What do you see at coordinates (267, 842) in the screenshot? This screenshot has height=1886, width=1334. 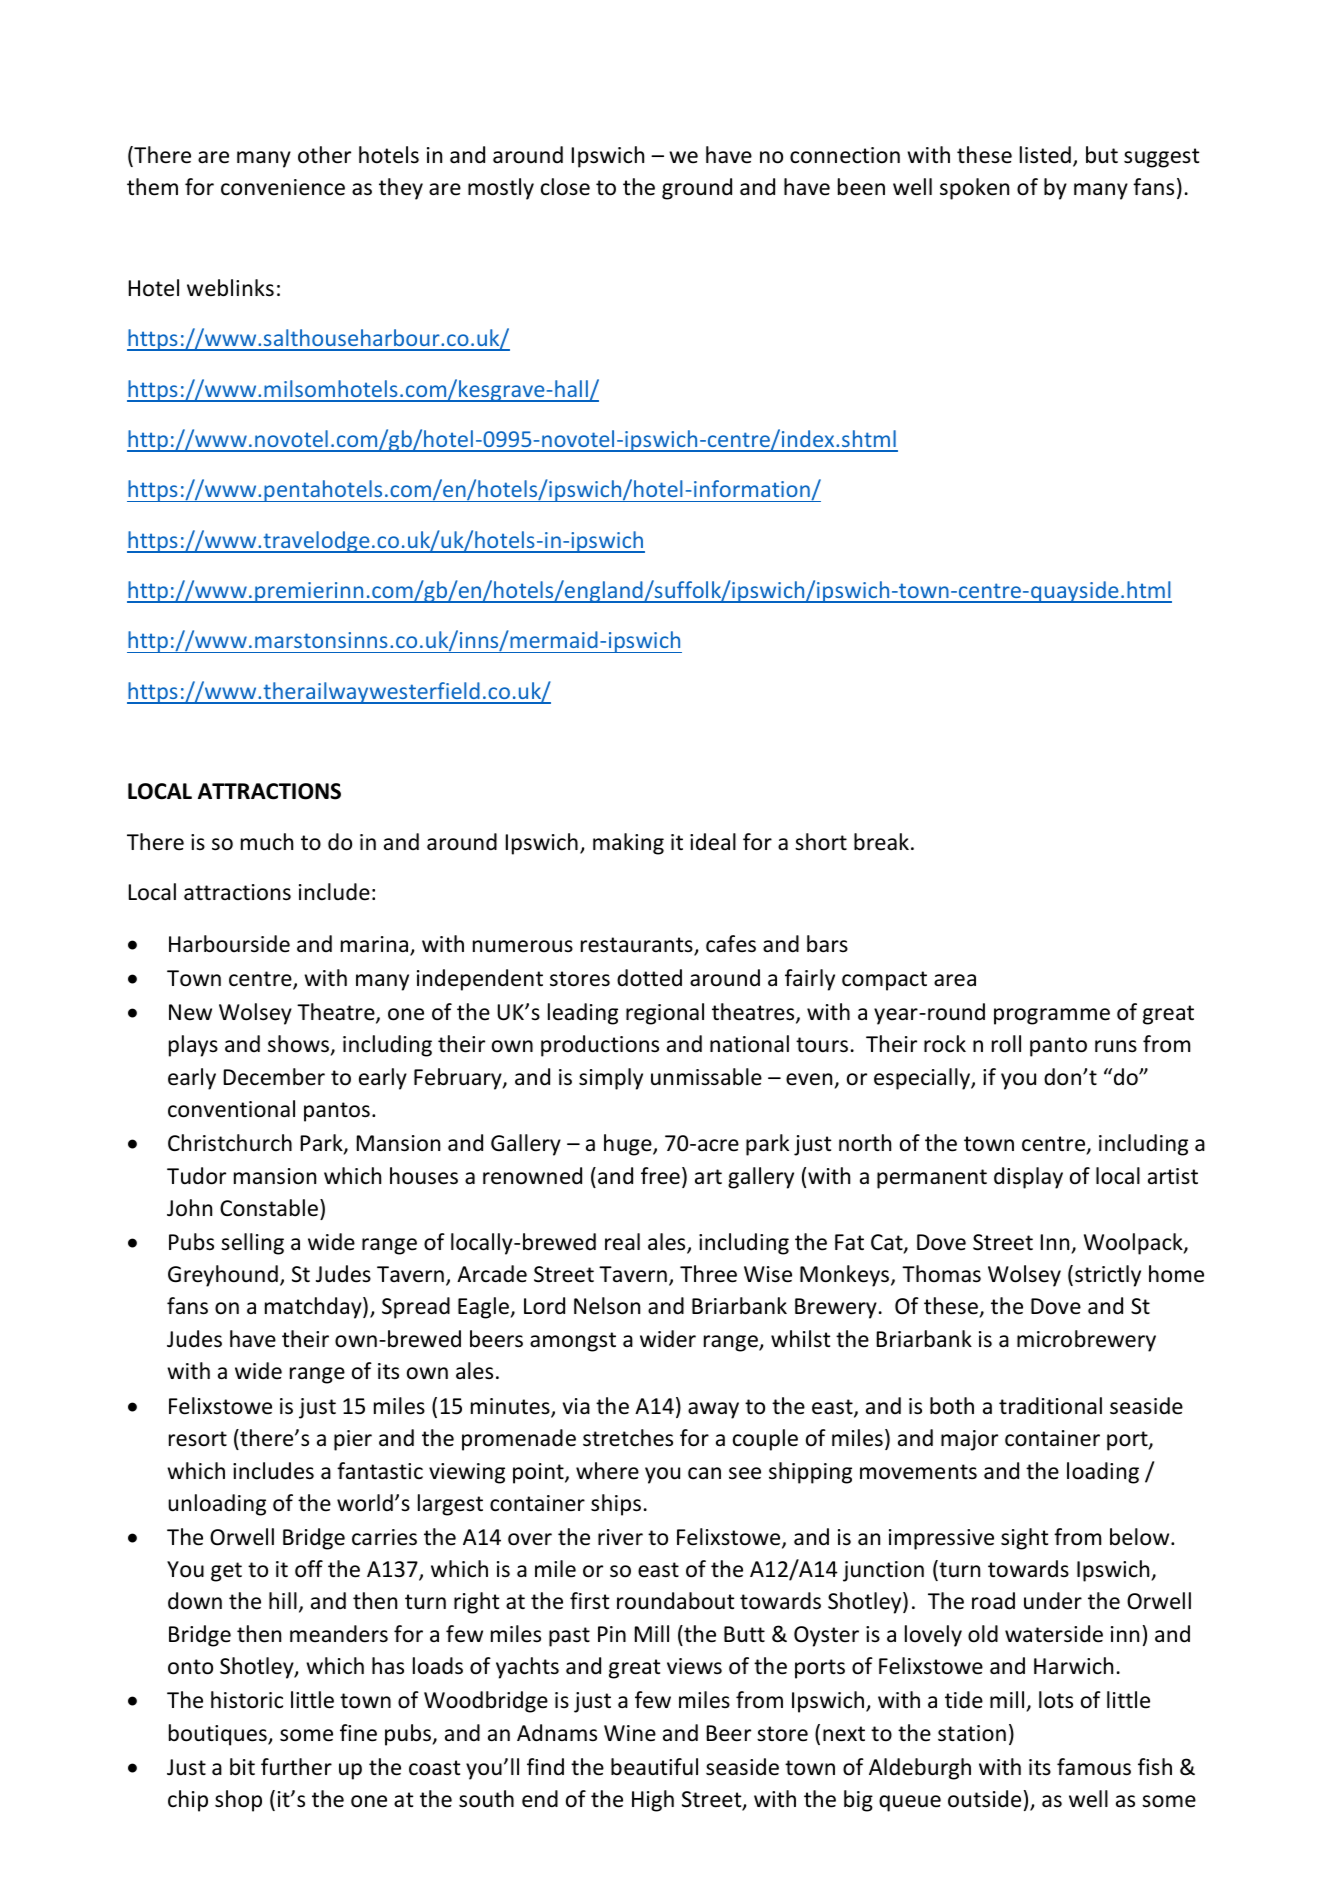 I see `much` at bounding box center [267, 842].
